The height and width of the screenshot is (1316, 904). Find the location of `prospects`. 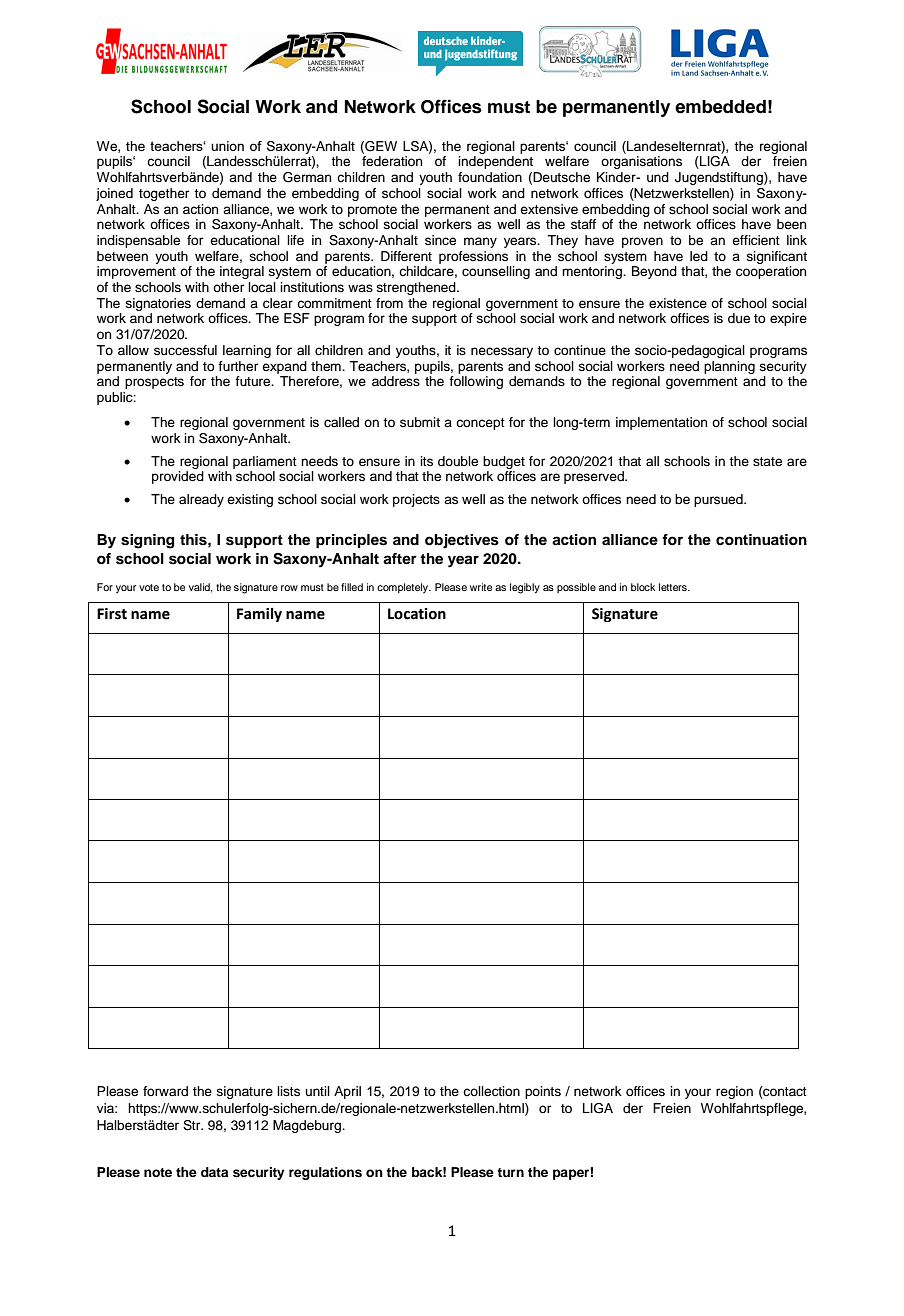

prospects is located at coordinates (154, 383).
